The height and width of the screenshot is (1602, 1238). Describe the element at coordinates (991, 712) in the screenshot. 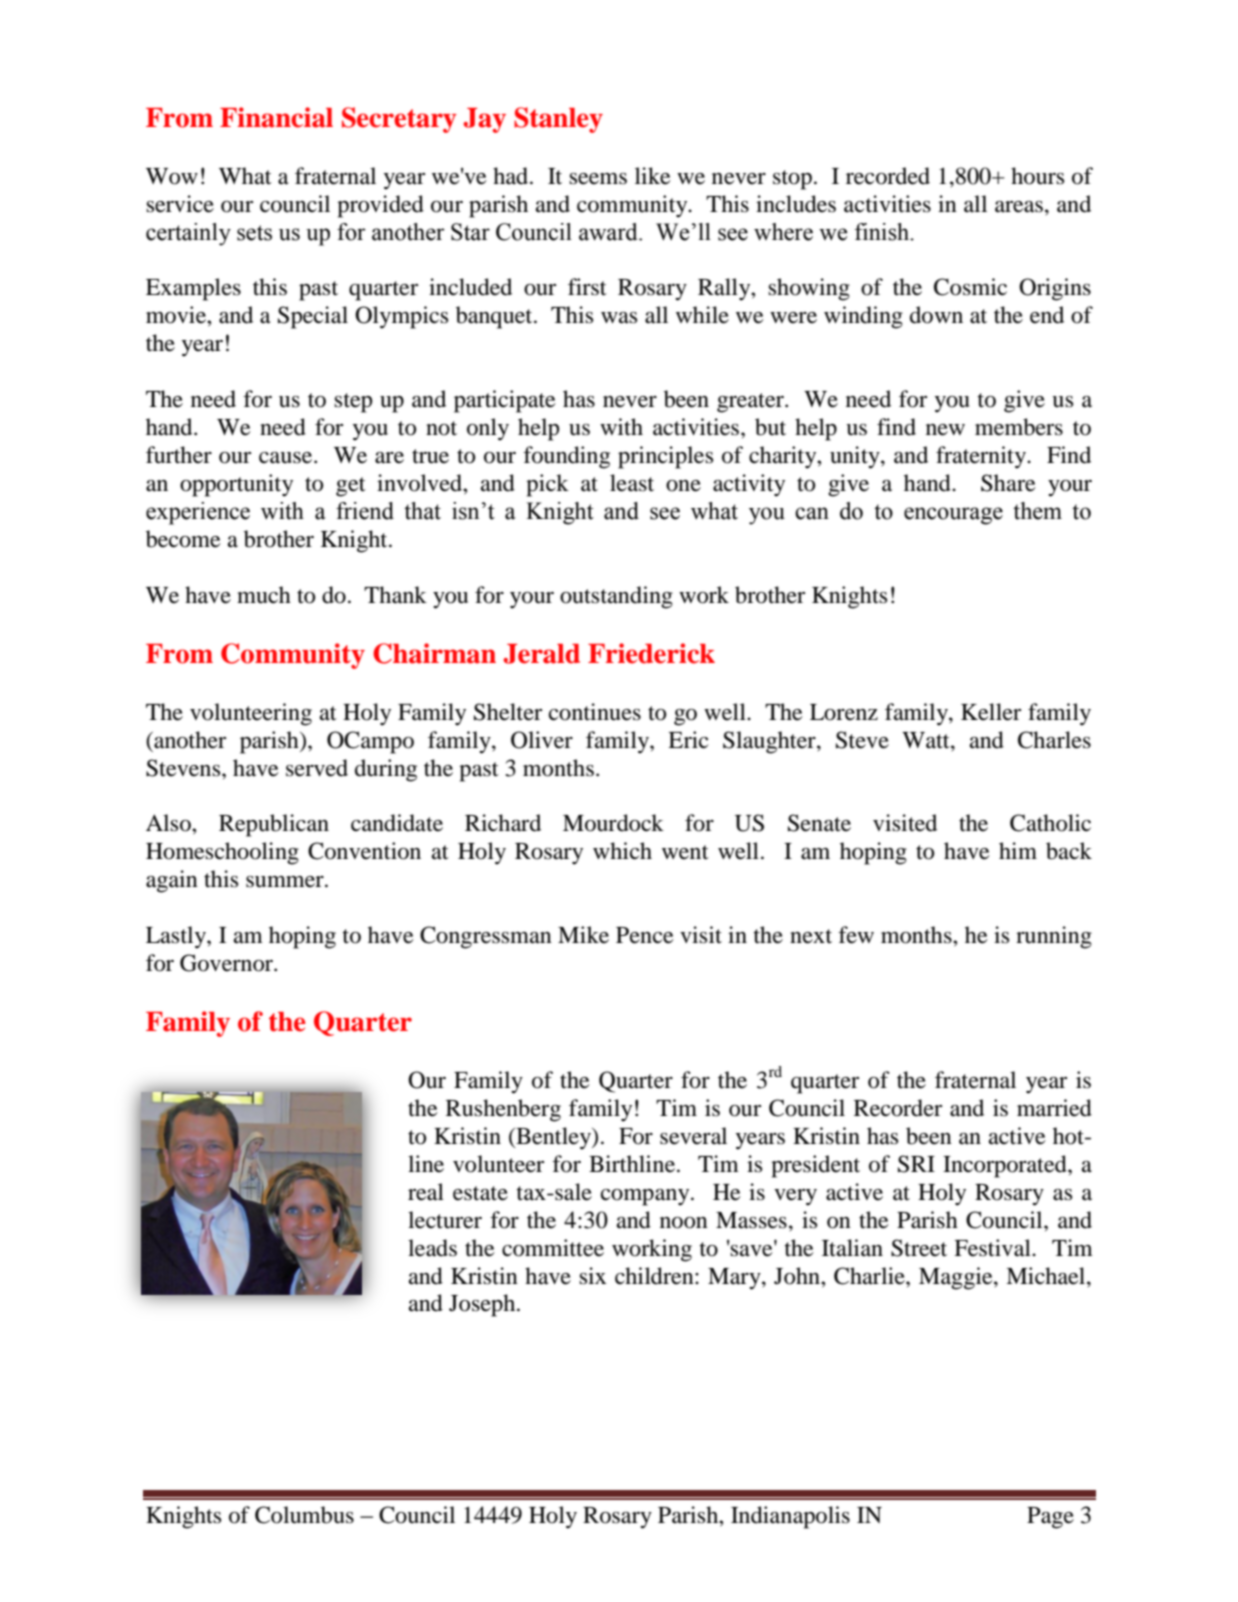

I see `Keller` at that location.
